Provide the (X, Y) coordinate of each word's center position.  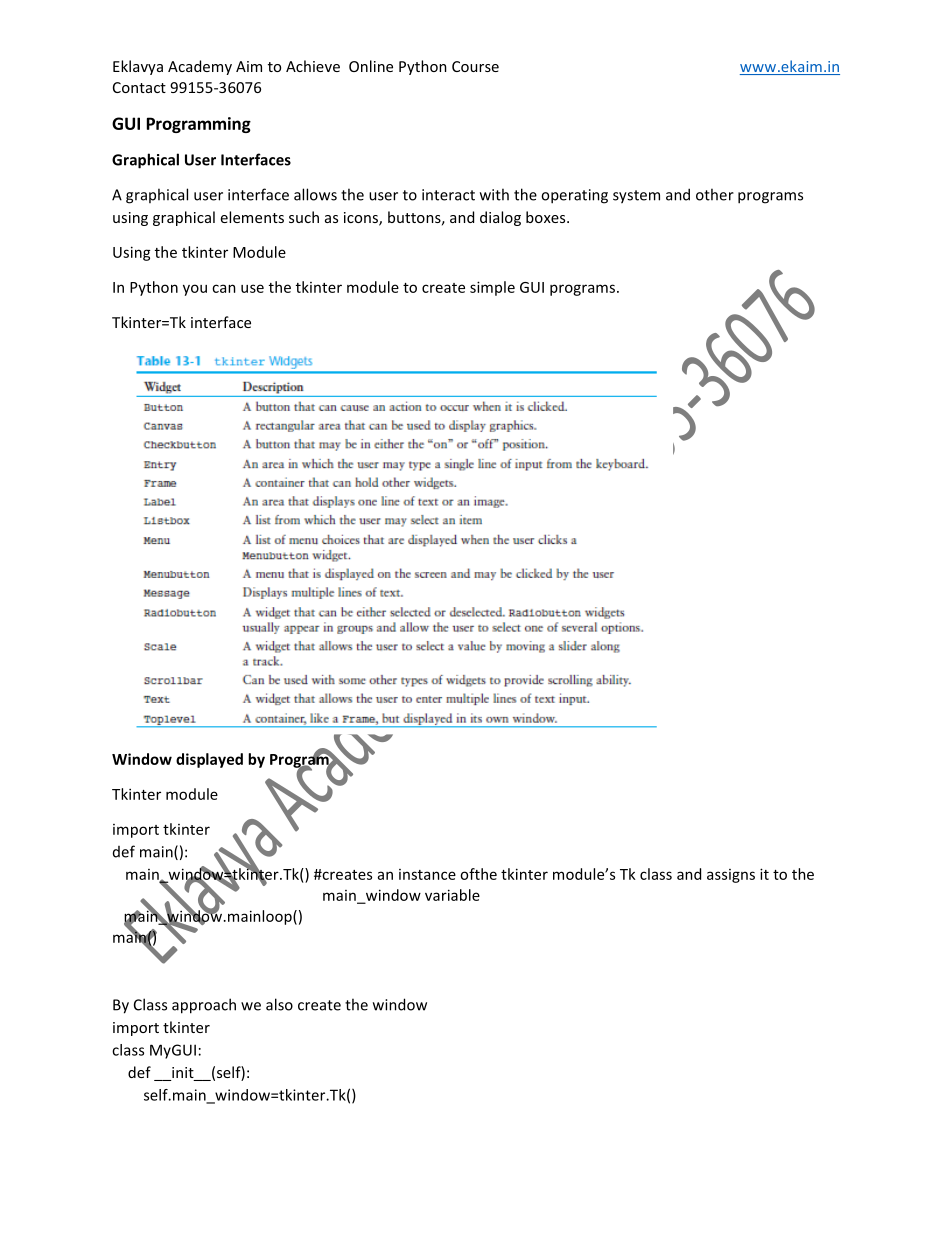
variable (452, 895)
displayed (209, 760)
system (636, 197)
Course (475, 66)
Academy (200, 67)
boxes (547, 217)
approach (204, 1006)
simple (492, 288)
